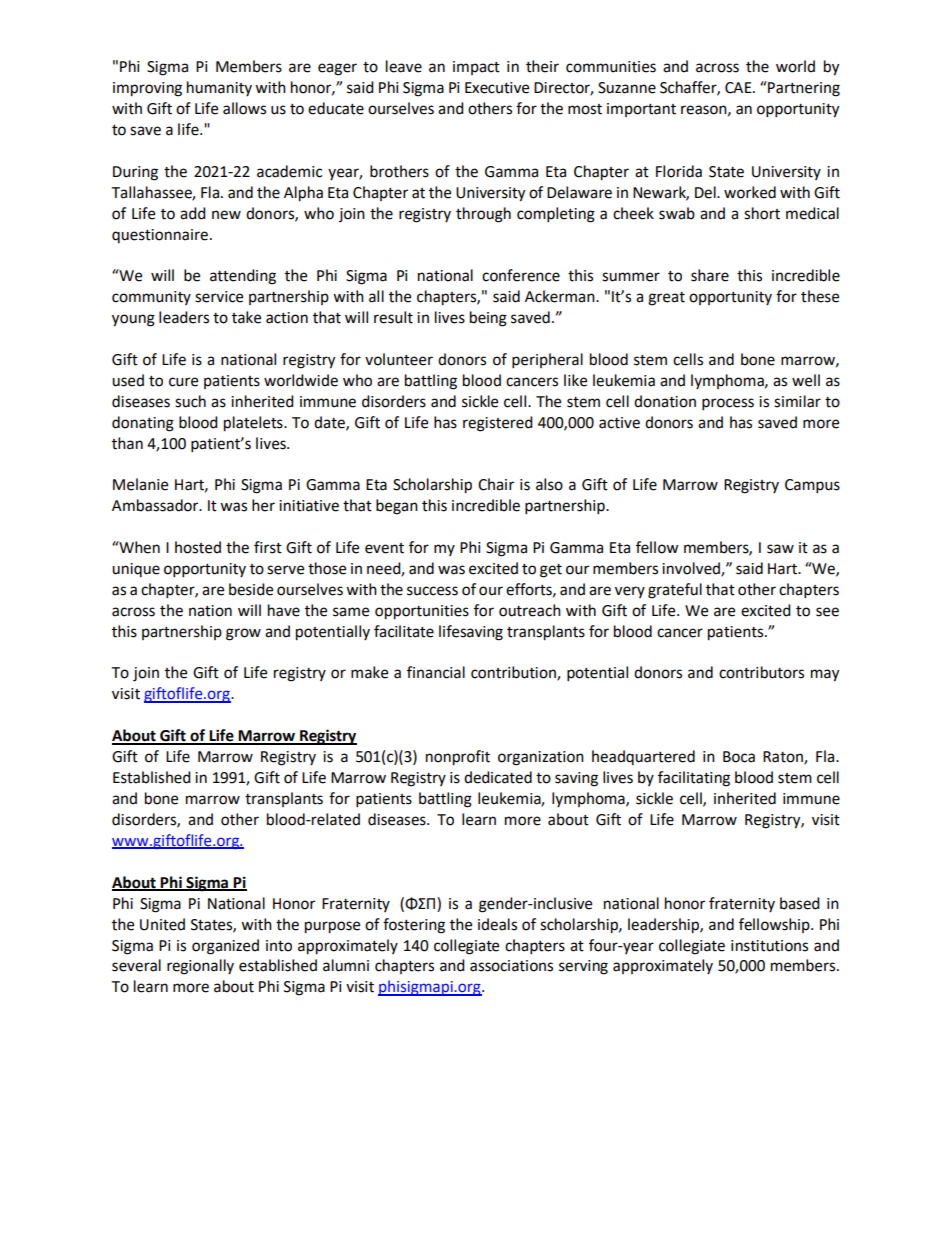  What do you see at coordinates (219, 88) in the screenshot?
I see `humanity` at bounding box center [219, 88].
